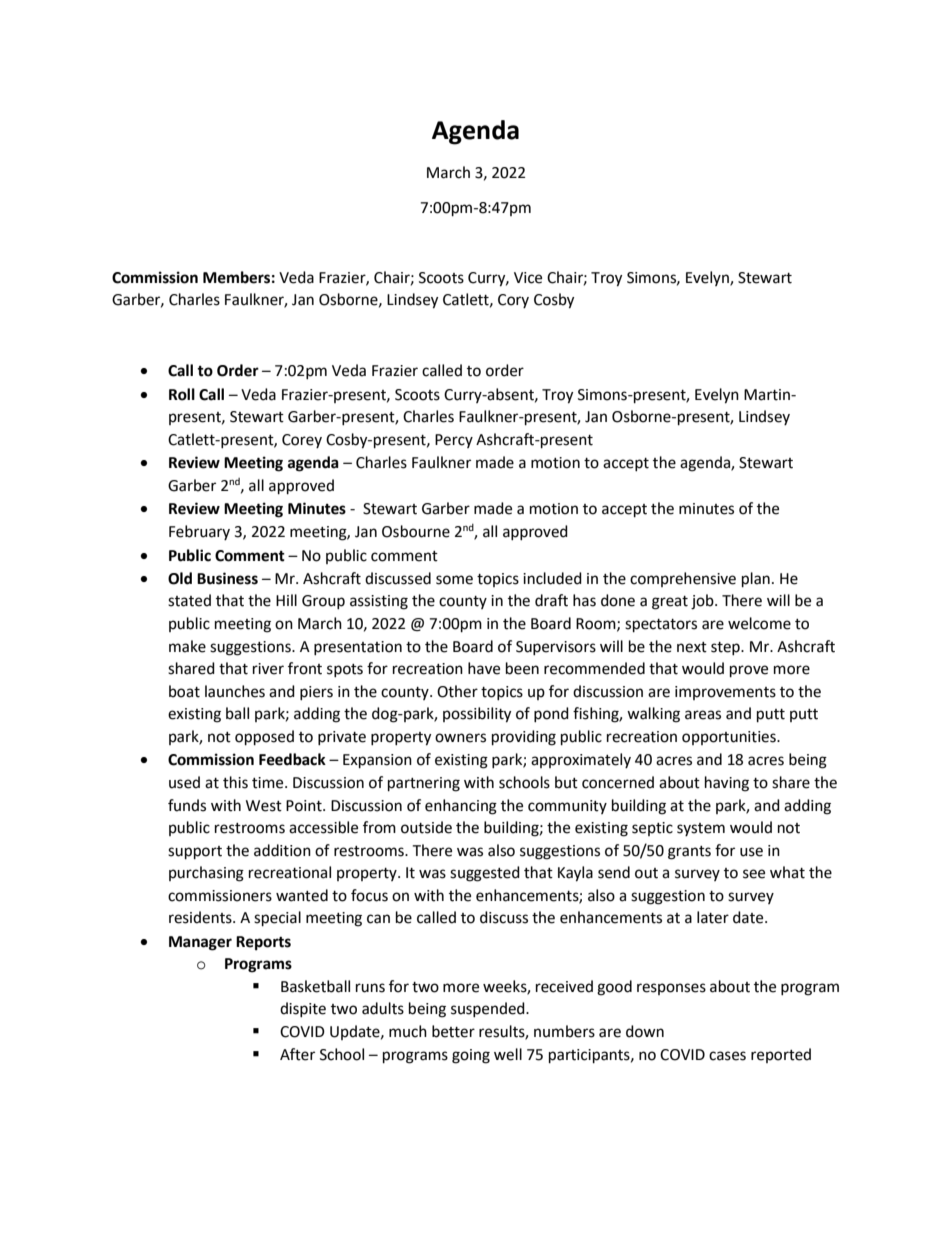 This screenshot has width=952, height=1233. What do you see at coordinates (269, 783) in the screenshot?
I see `time` at bounding box center [269, 783].
